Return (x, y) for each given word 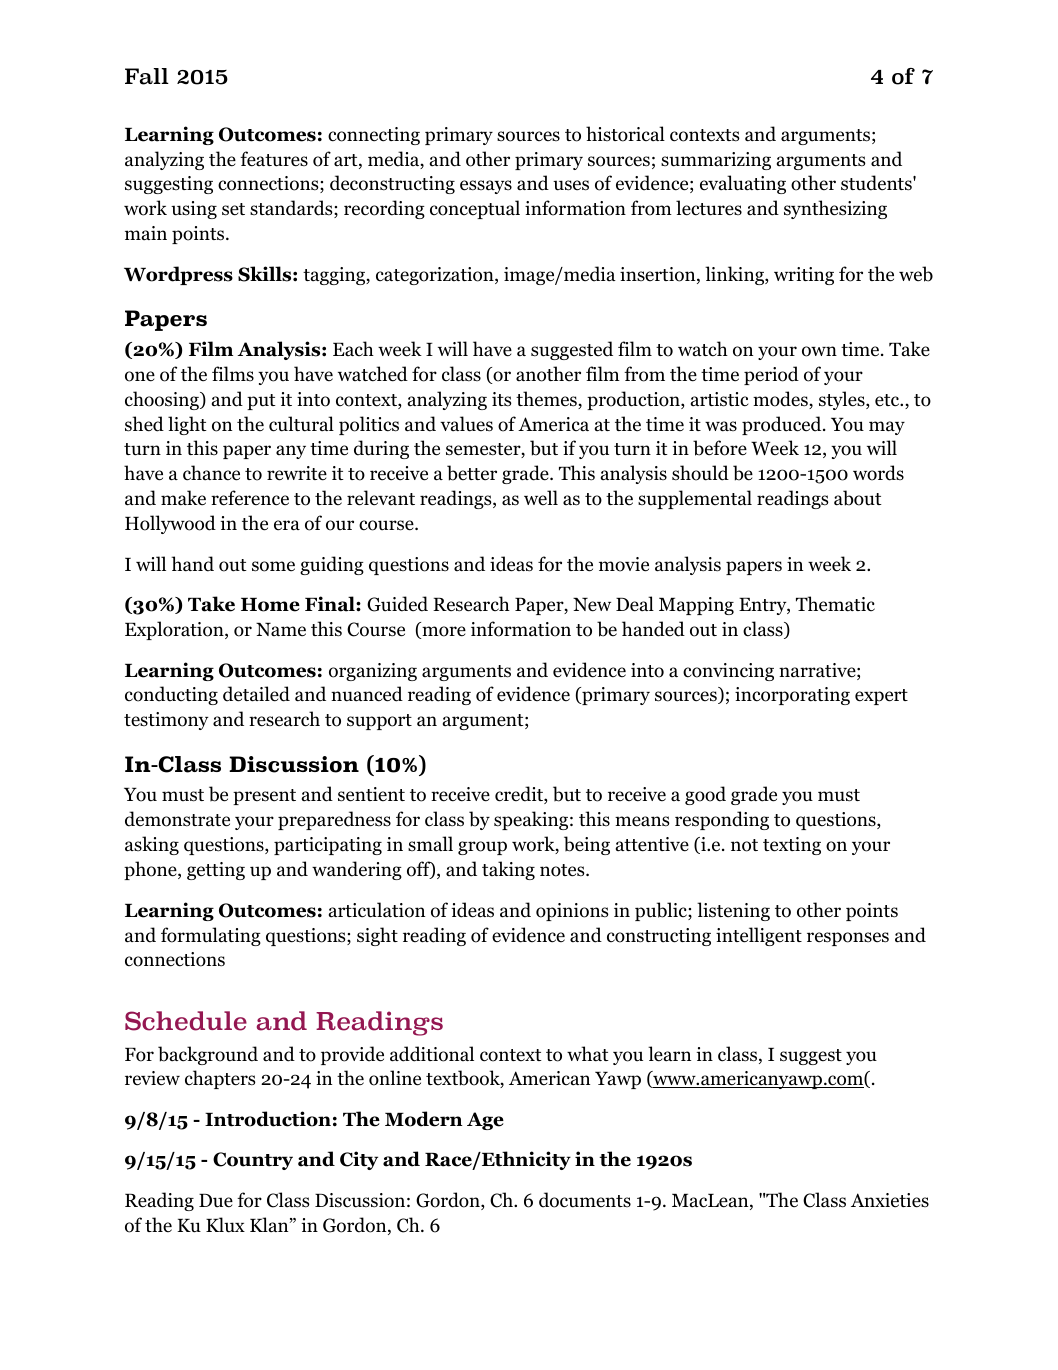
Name (281, 630)
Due (216, 1201)
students (877, 183)
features (274, 159)
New (592, 605)
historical (625, 134)
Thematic (835, 604)
